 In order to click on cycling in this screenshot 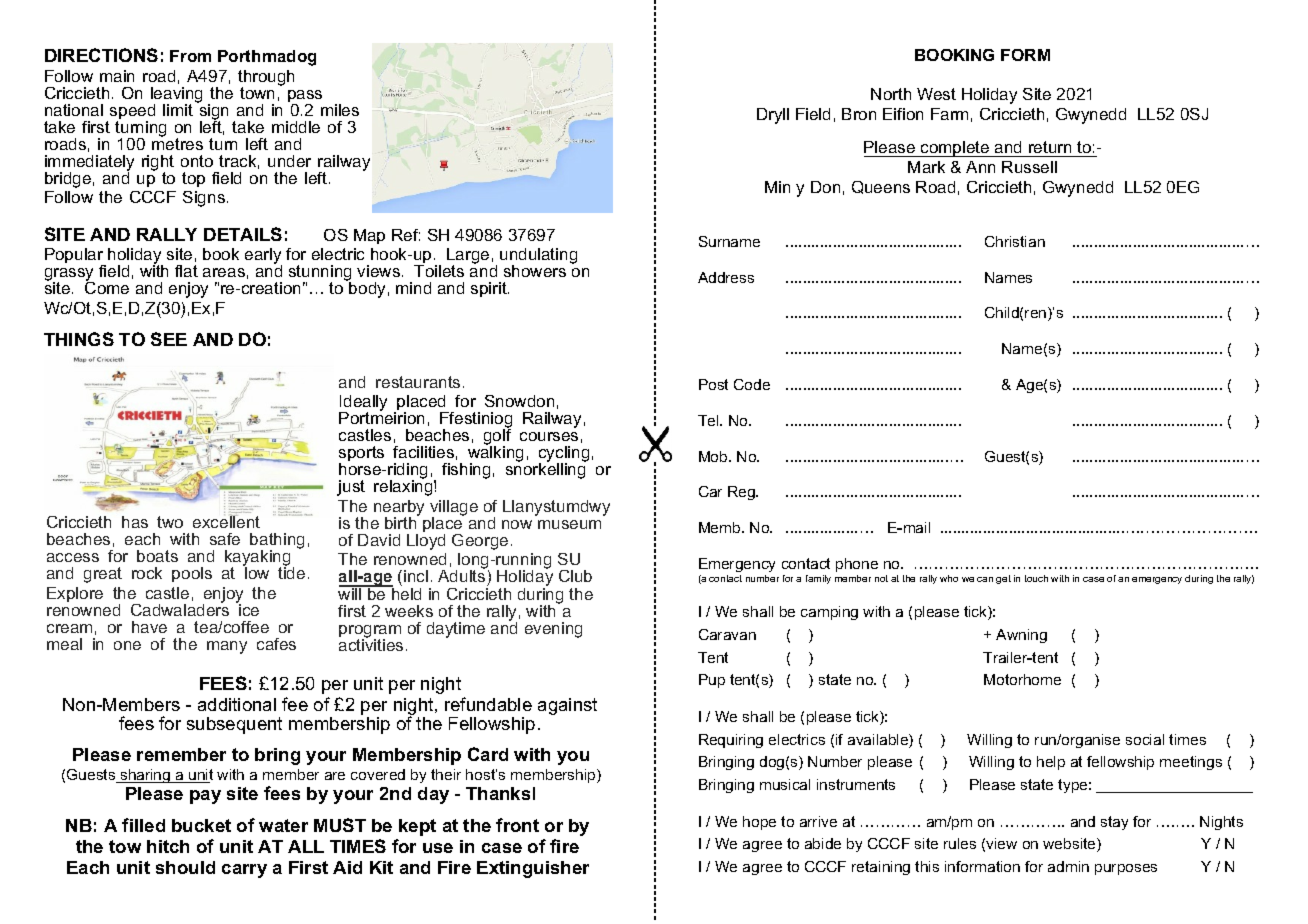, I will do `click(564, 455)`.
